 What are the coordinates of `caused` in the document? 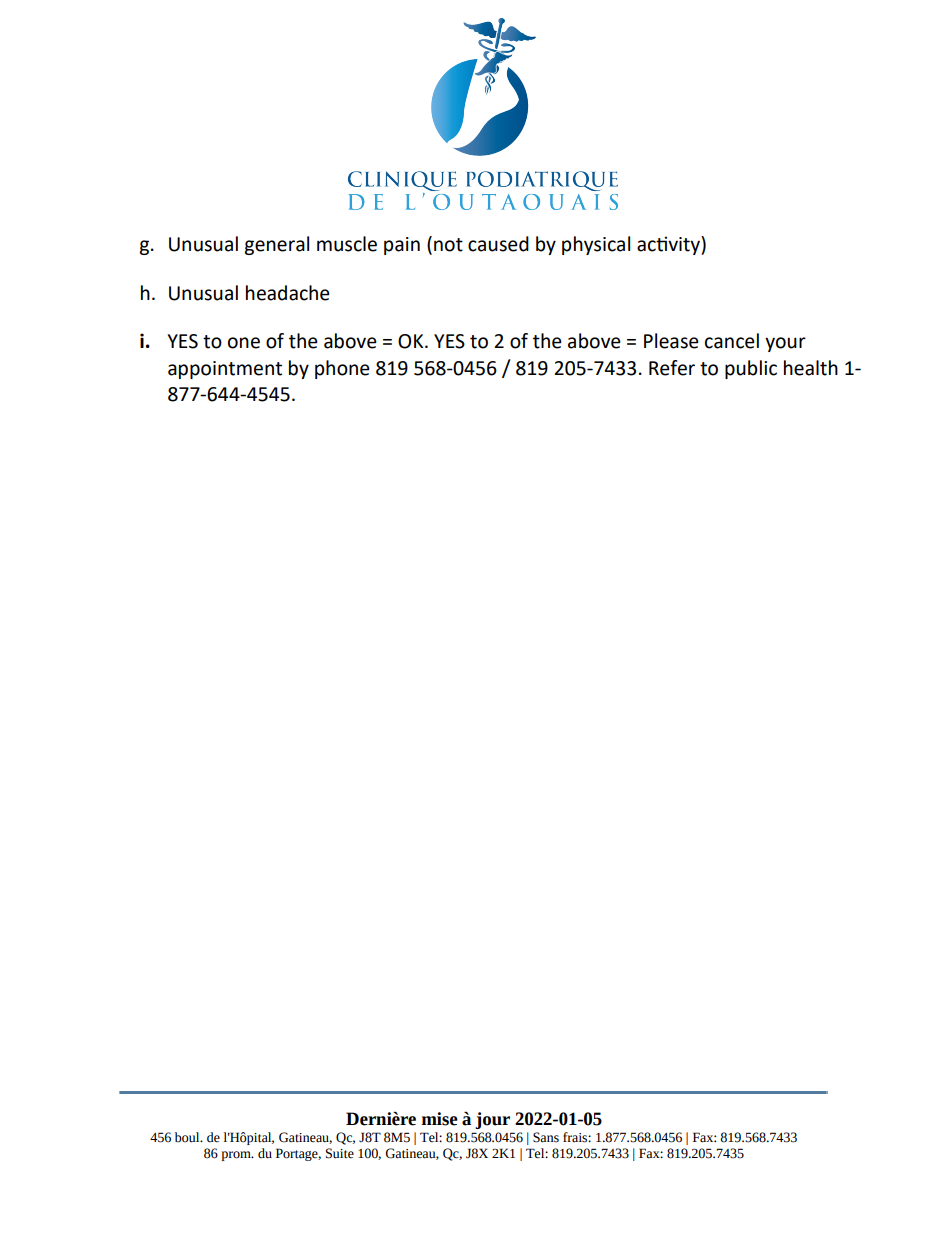 It's located at (498, 244).
